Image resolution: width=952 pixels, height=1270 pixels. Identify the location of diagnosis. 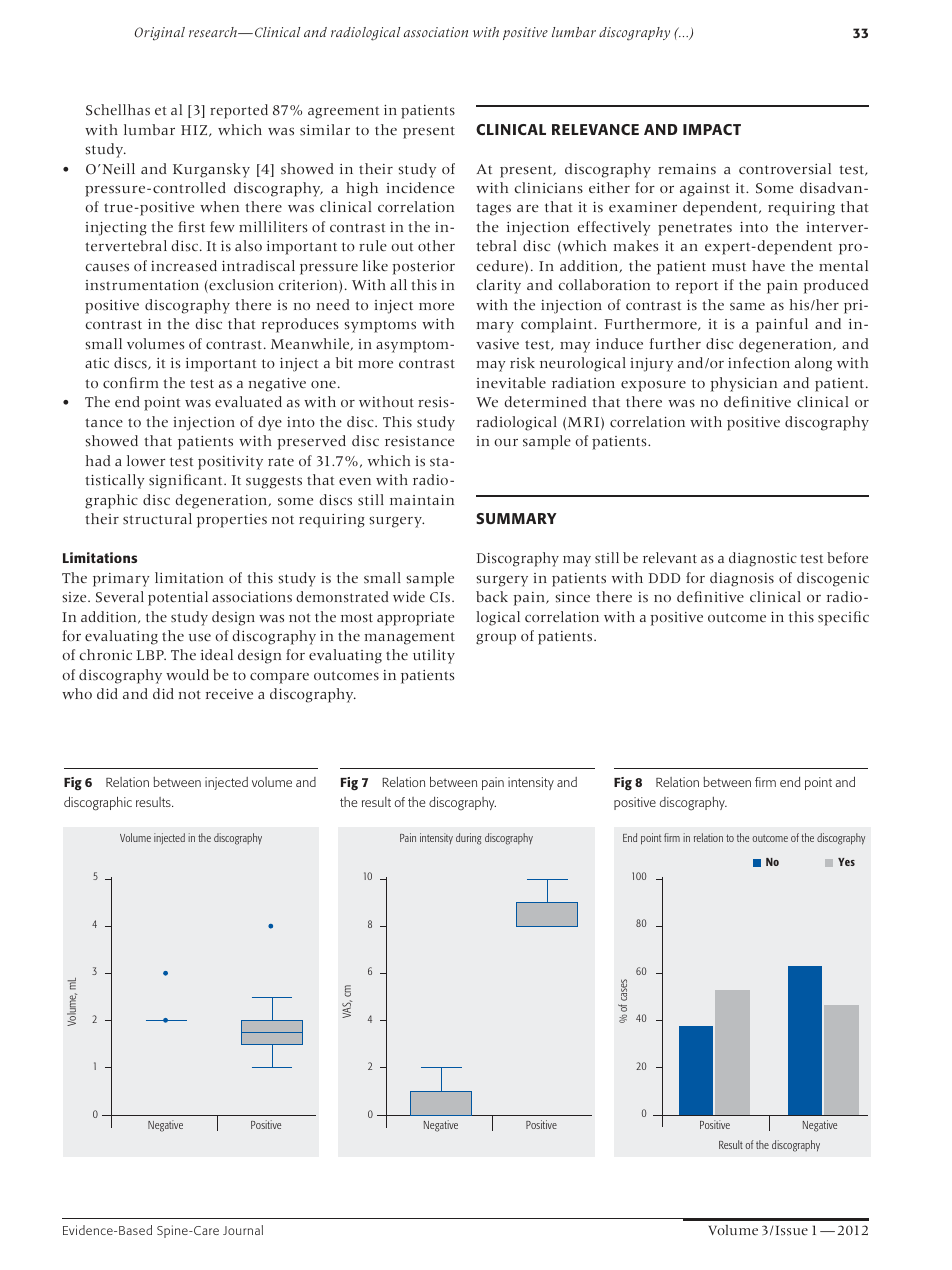
(742, 579).
